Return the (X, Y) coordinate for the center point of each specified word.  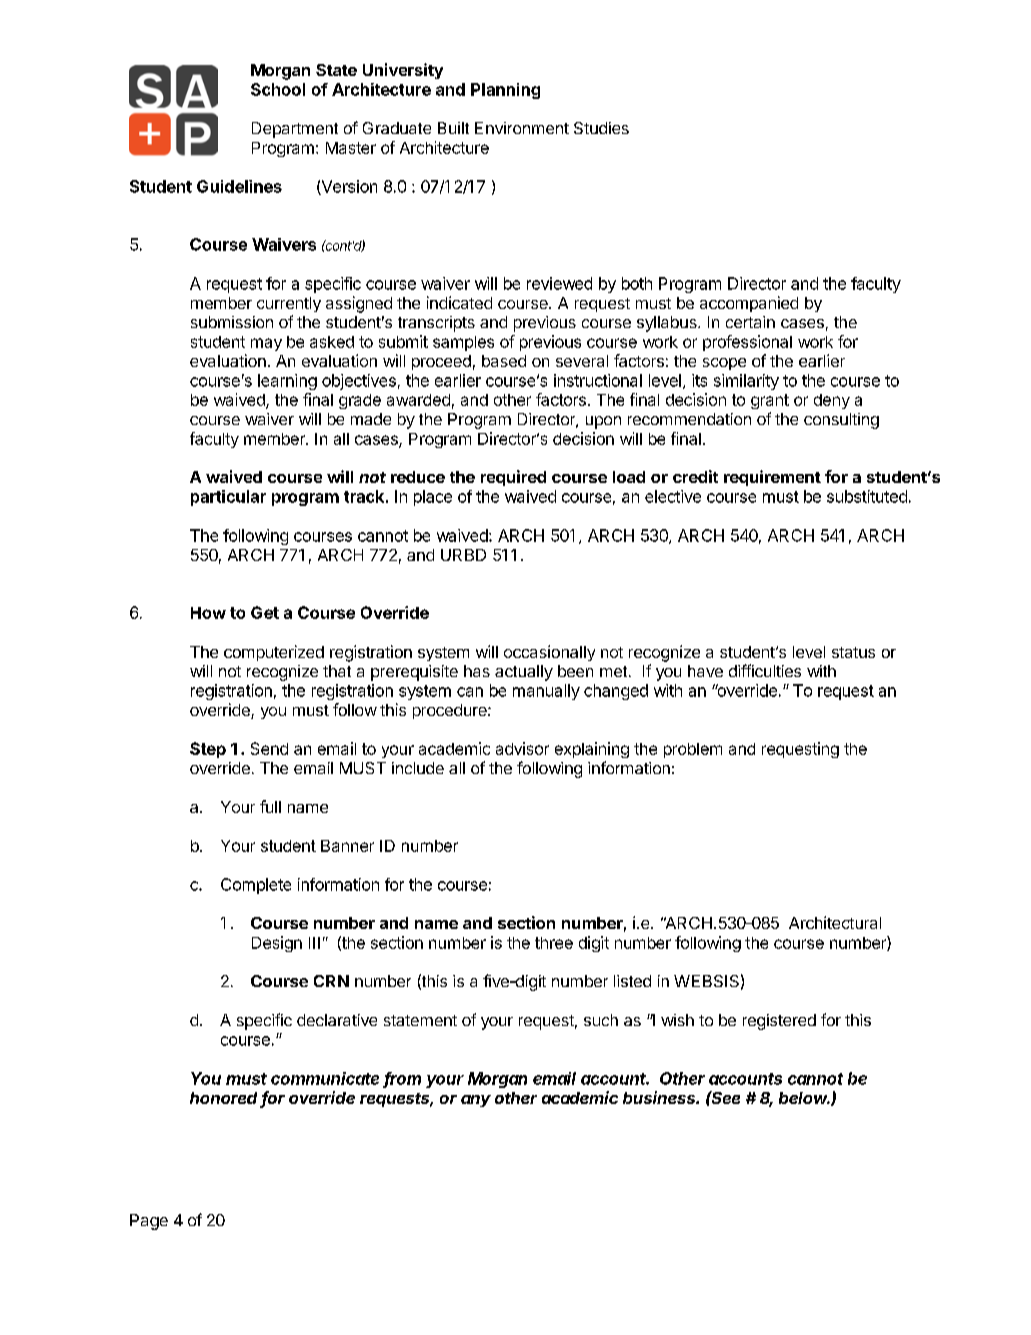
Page (149, 1222)
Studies (601, 128)
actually (524, 673)
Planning (505, 91)
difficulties (765, 670)
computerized (274, 653)
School (278, 89)
